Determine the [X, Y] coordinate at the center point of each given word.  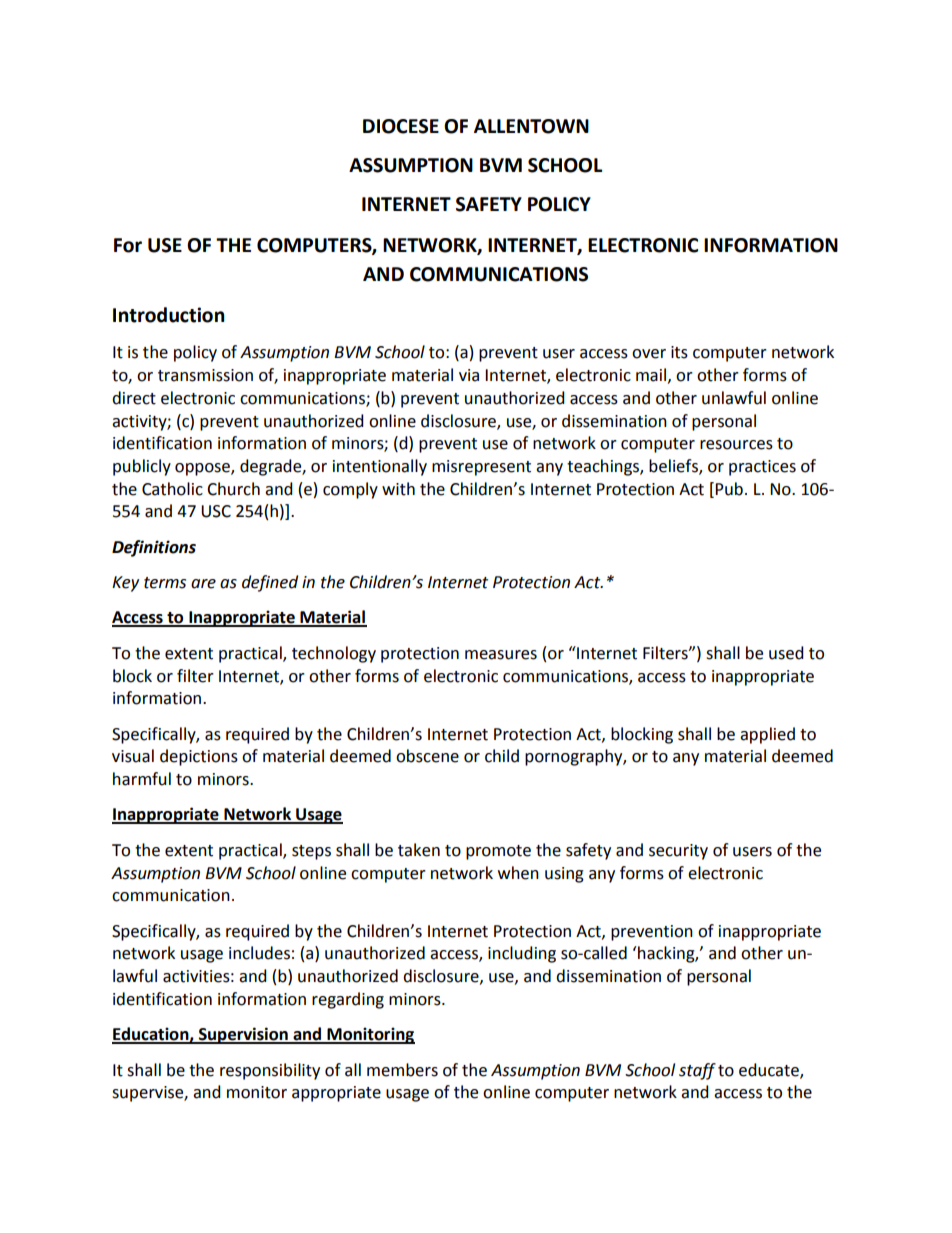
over [649, 354]
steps [311, 852]
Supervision [243, 1035]
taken [419, 850]
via [469, 375]
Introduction [169, 315]
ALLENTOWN [531, 126]
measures [501, 655]
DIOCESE [401, 126]
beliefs [674, 467]
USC [216, 511]
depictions [199, 757]
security [678, 852]
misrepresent [481, 468]
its [679, 352]
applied [767, 735]
